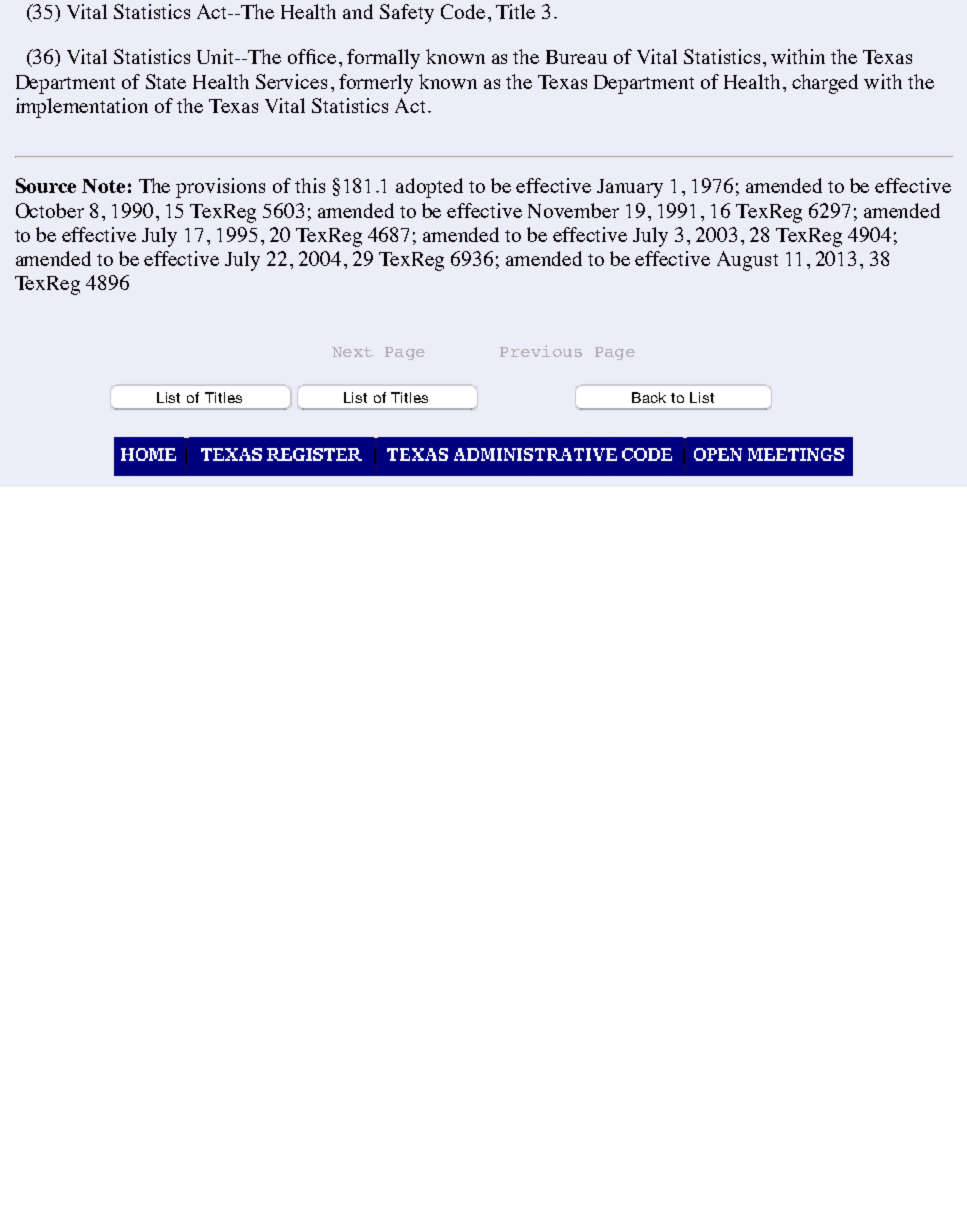 The image size is (967, 1232). I want to click on Previous, so click(541, 351).
